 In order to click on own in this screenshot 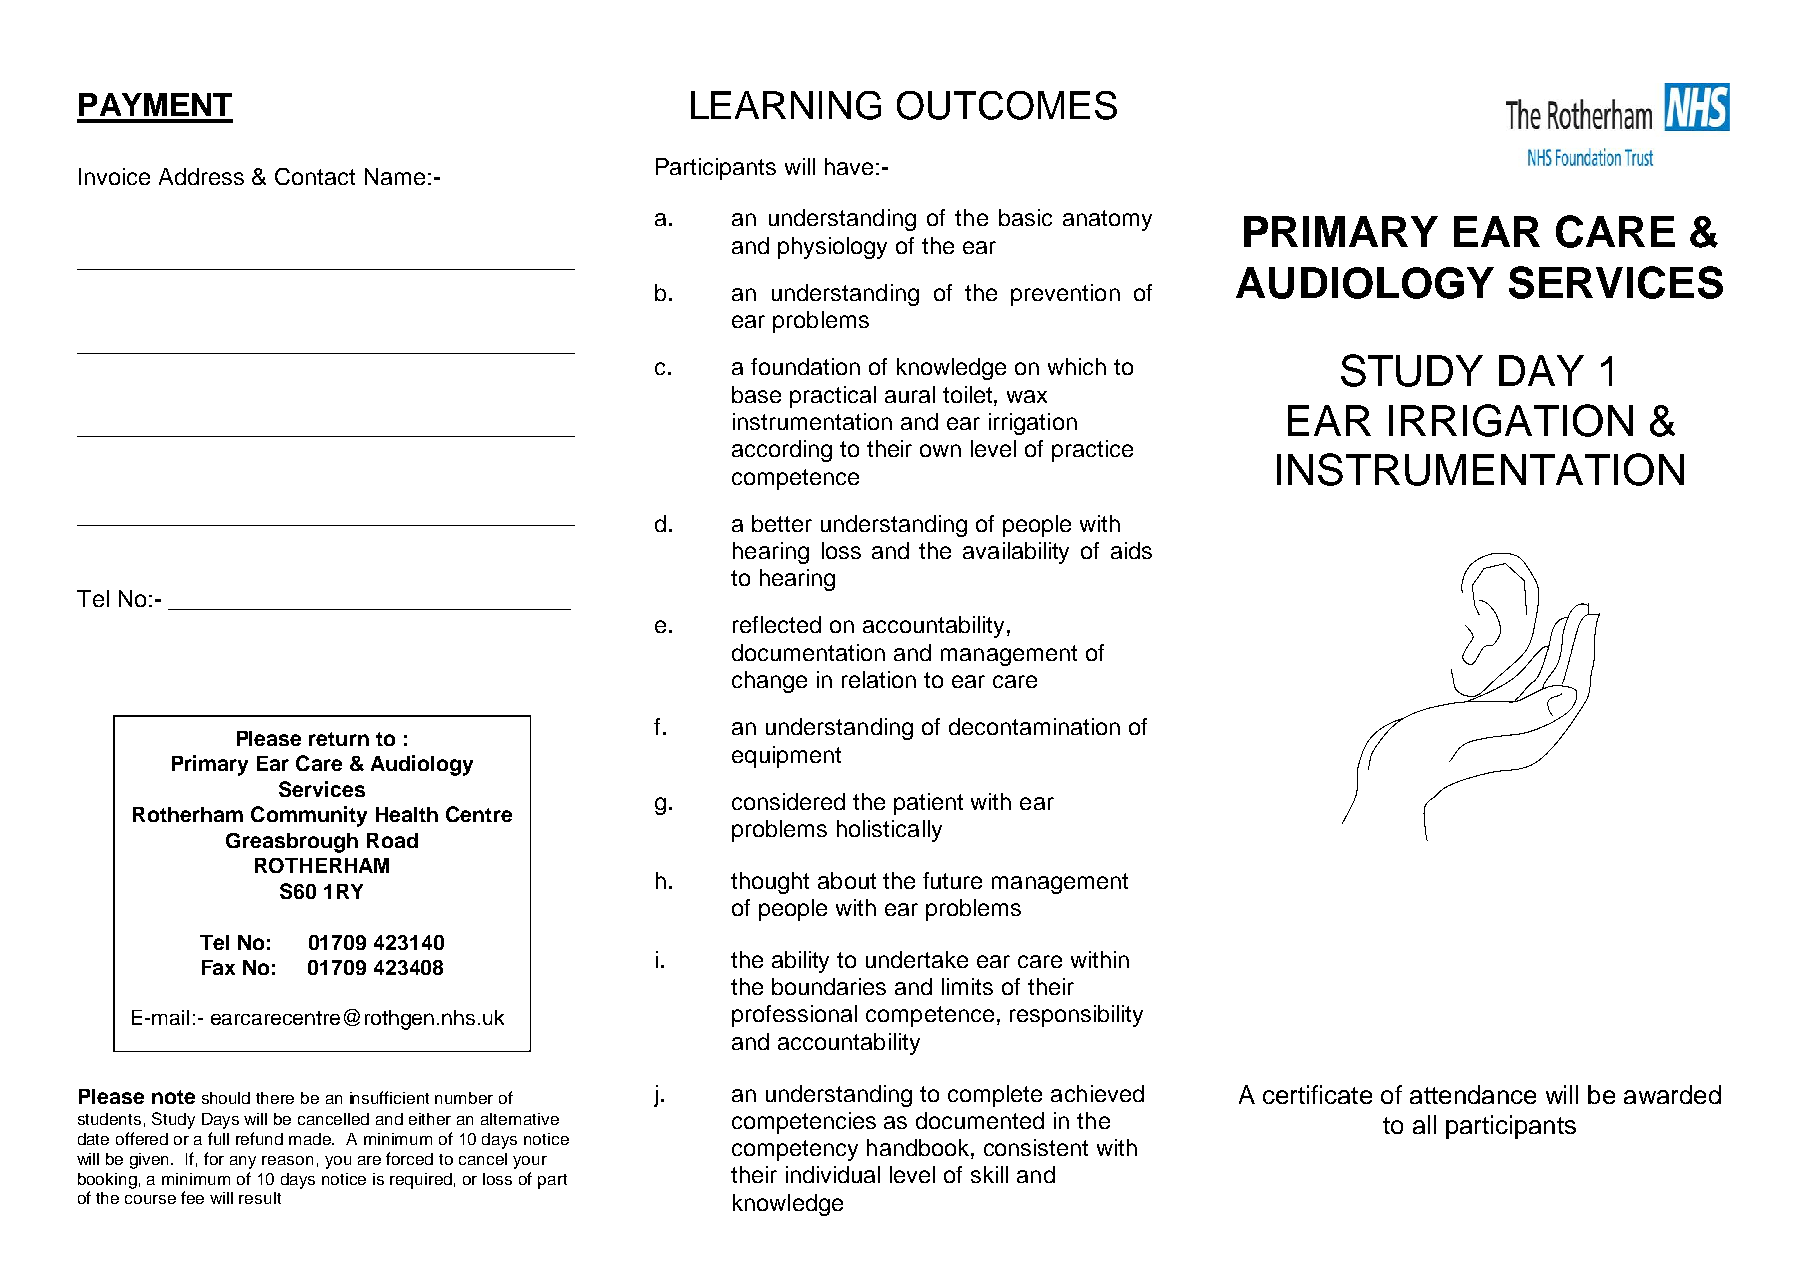, I will do `click(940, 450)`.
